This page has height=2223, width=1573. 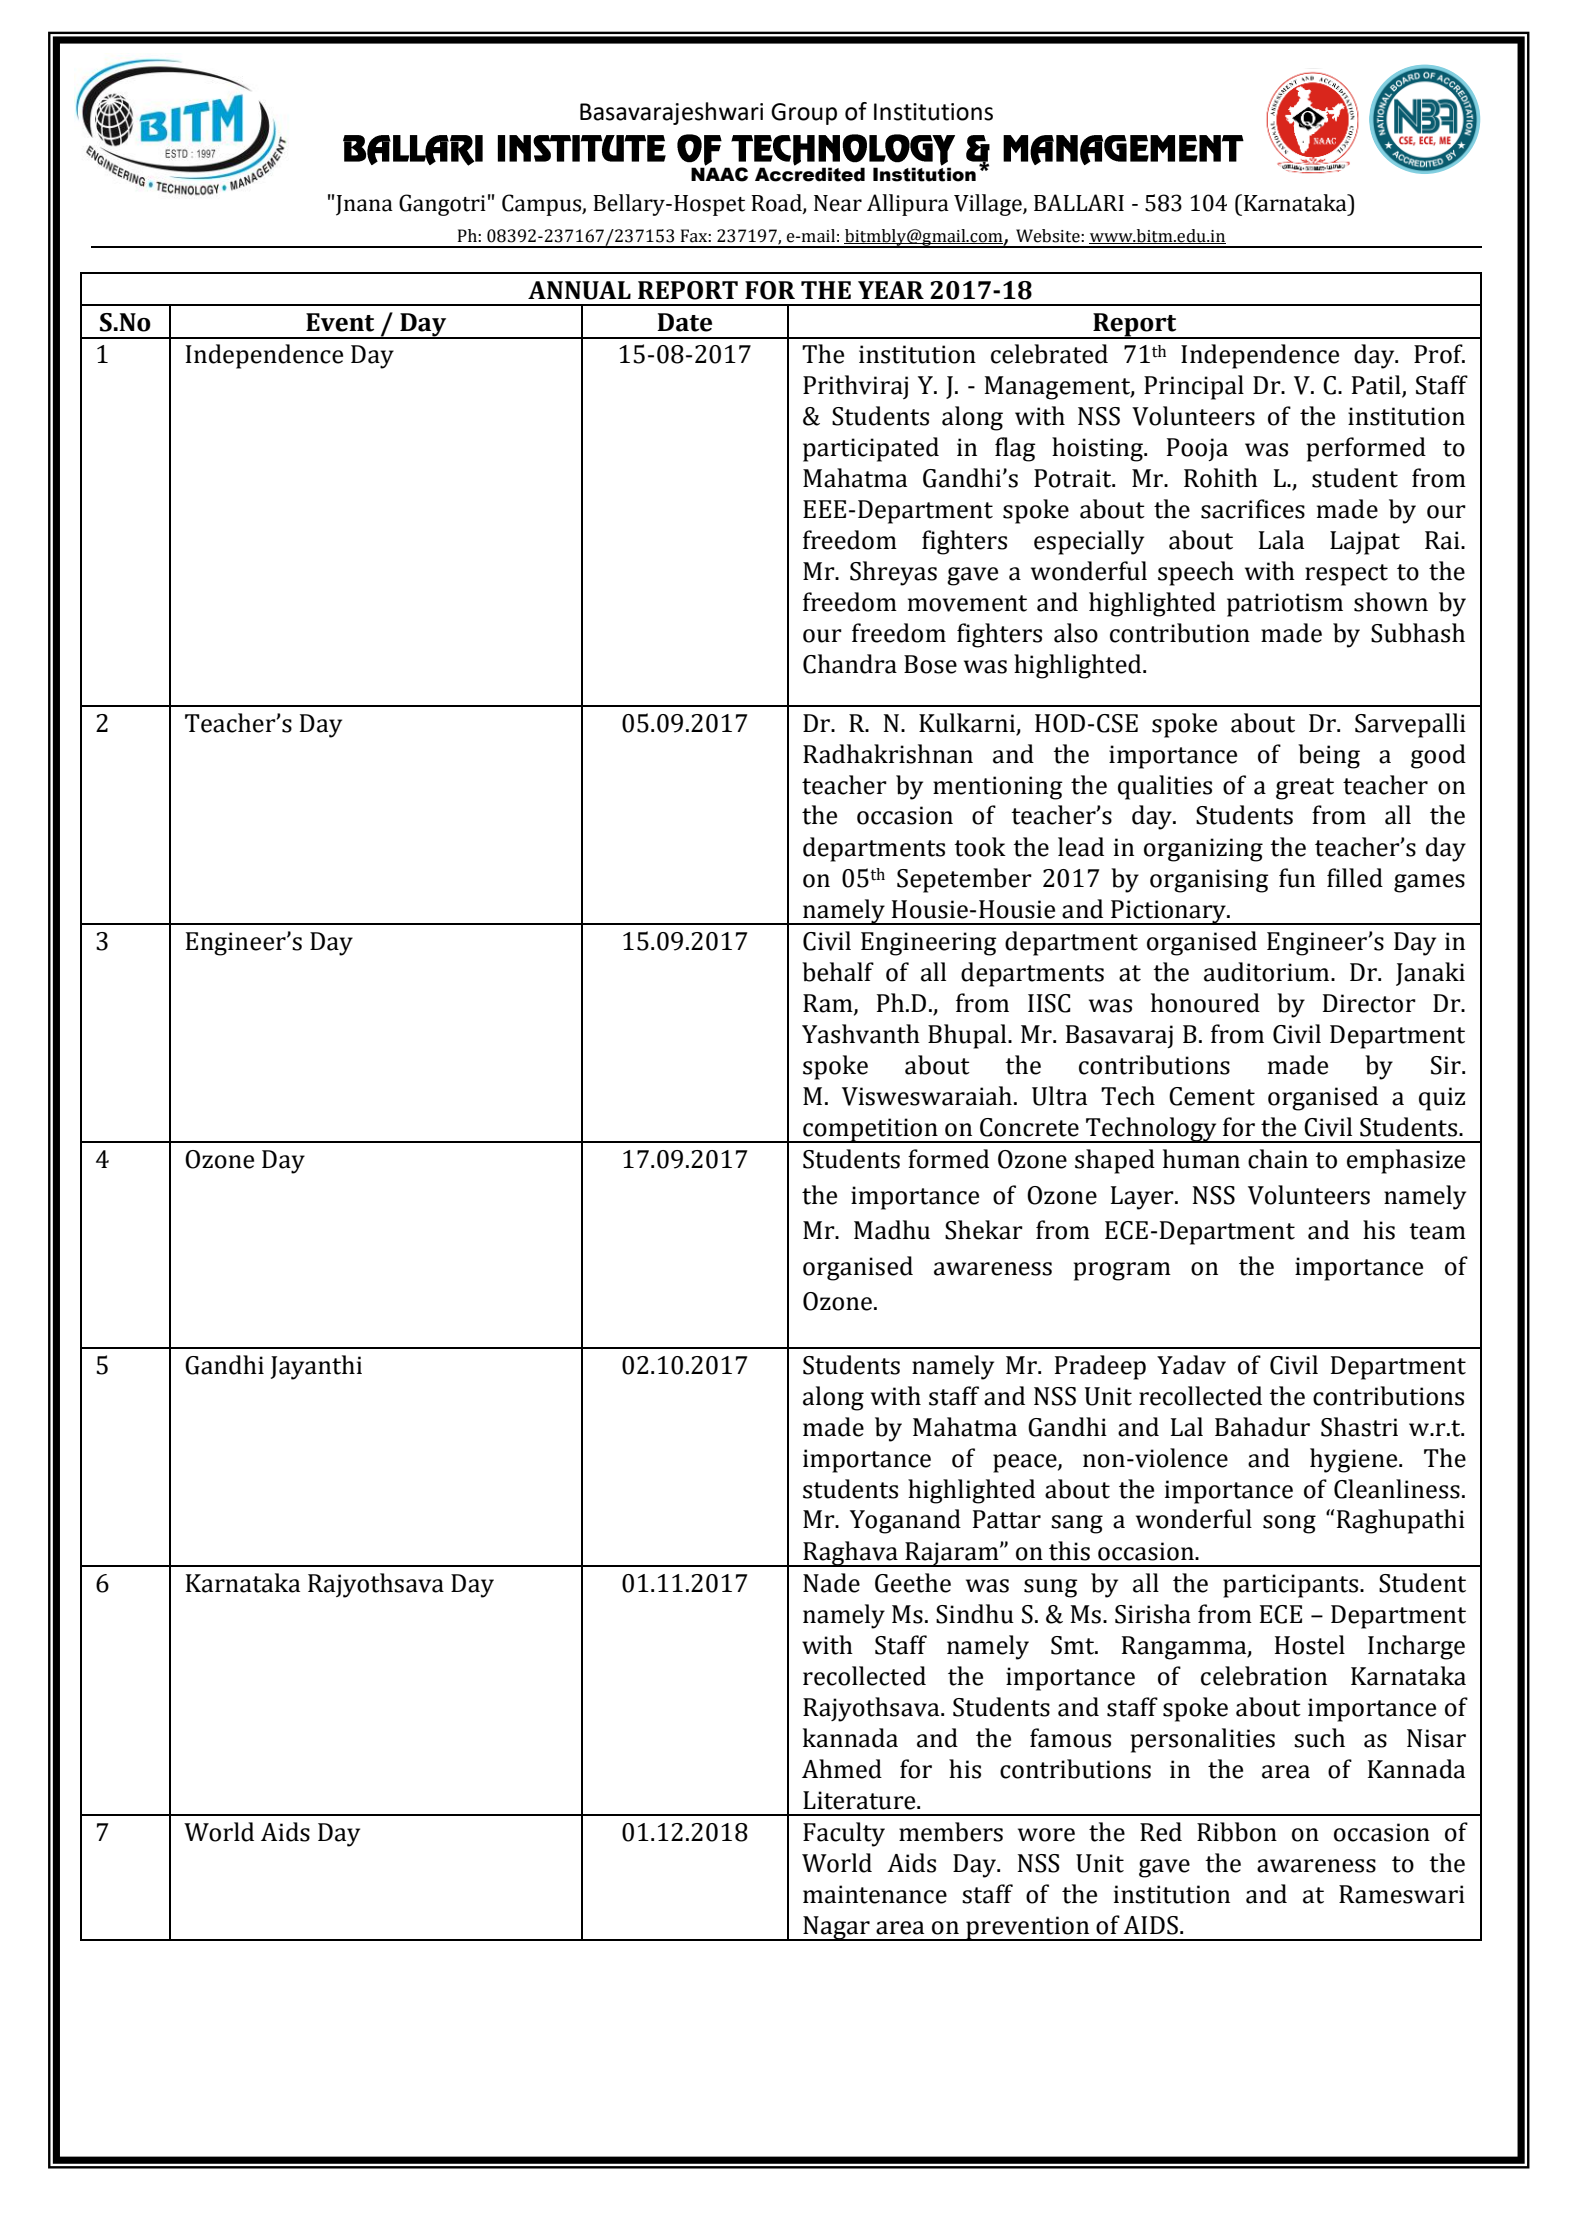 What do you see at coordinates (838, 972) in the page?
I see `behalf` at bounding box center [838, 972].
